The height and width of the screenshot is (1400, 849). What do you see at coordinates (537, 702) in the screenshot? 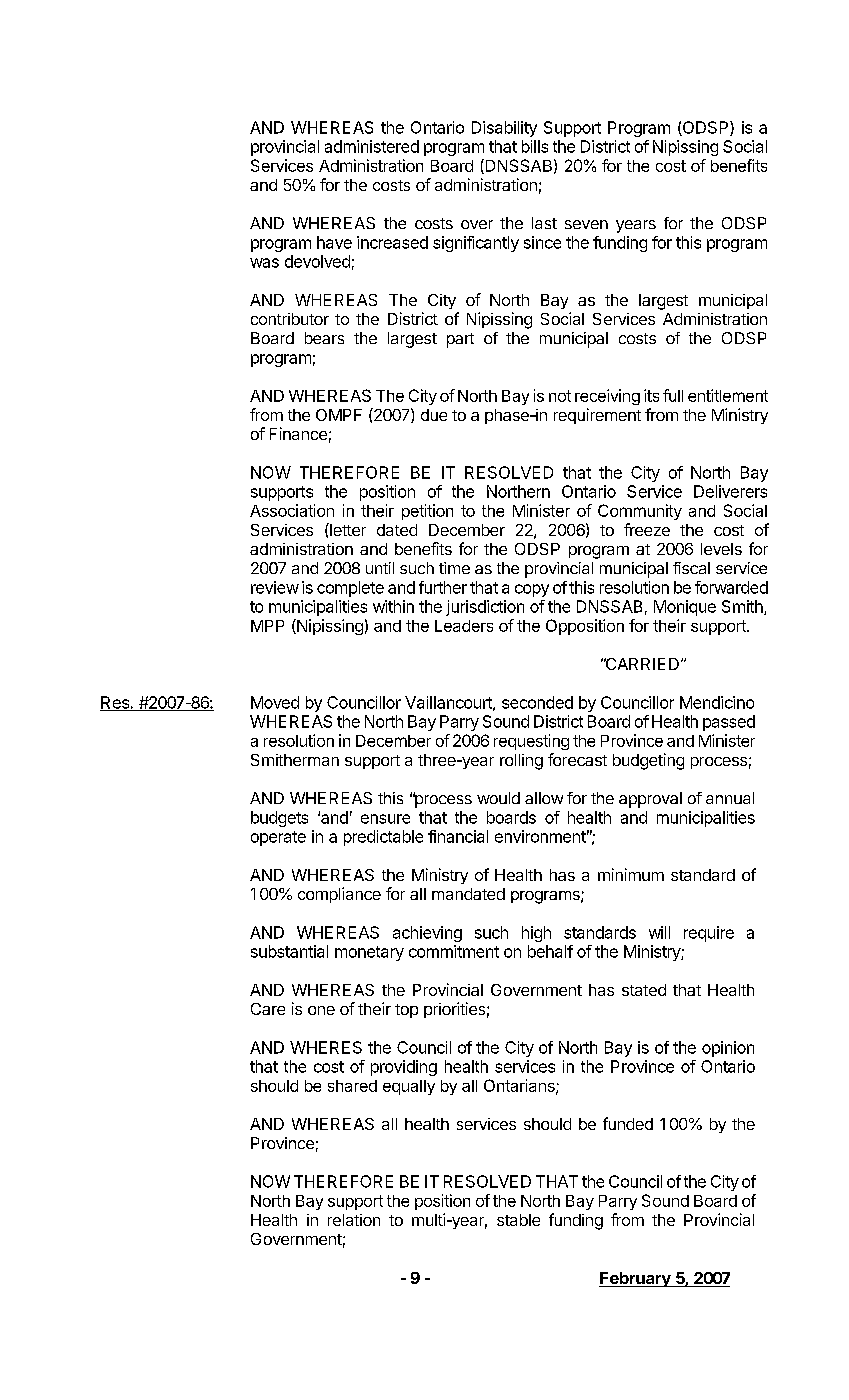
I see `seconded` at bounding box center [537, 702].
